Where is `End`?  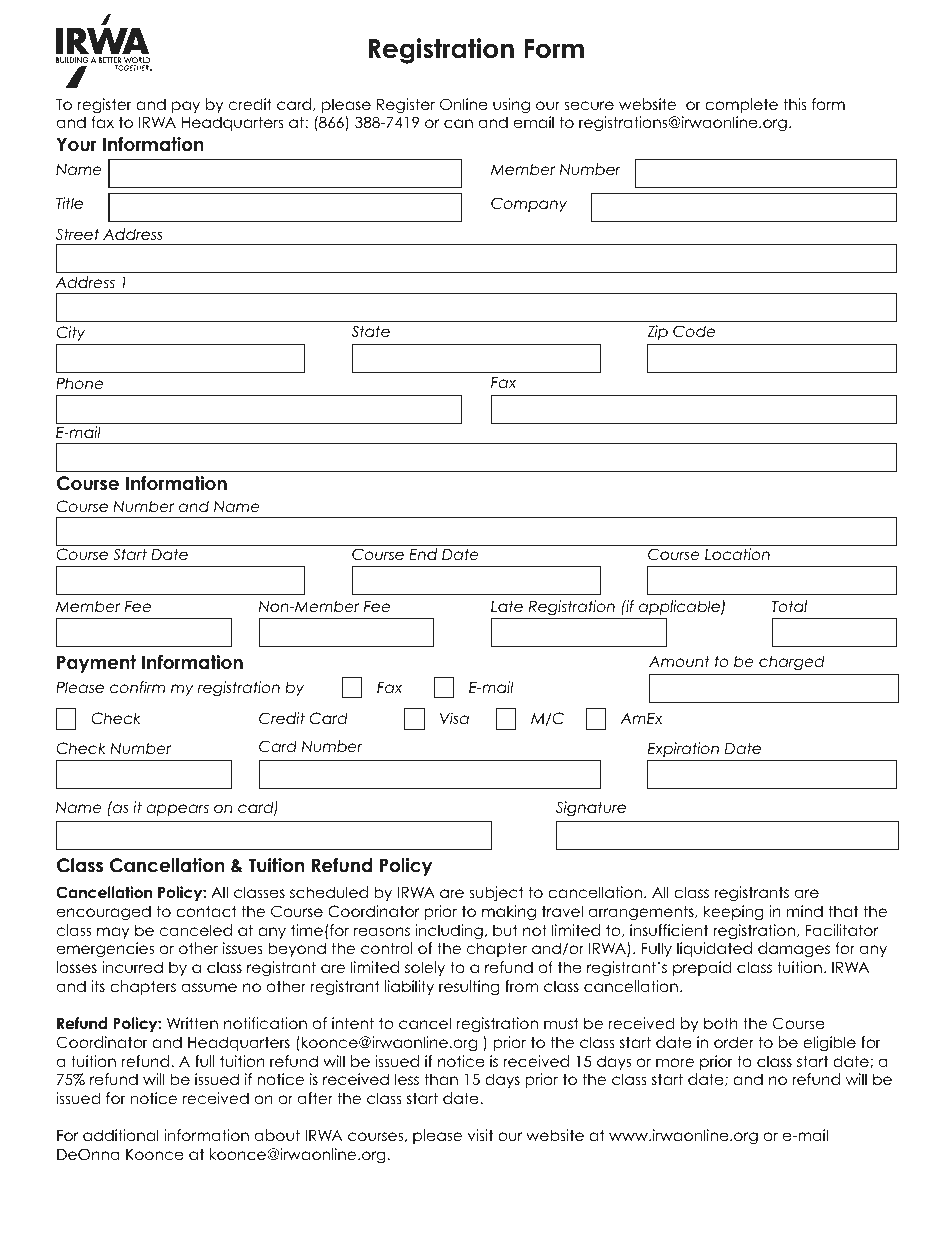 End is located at coordinates (423, 554).
